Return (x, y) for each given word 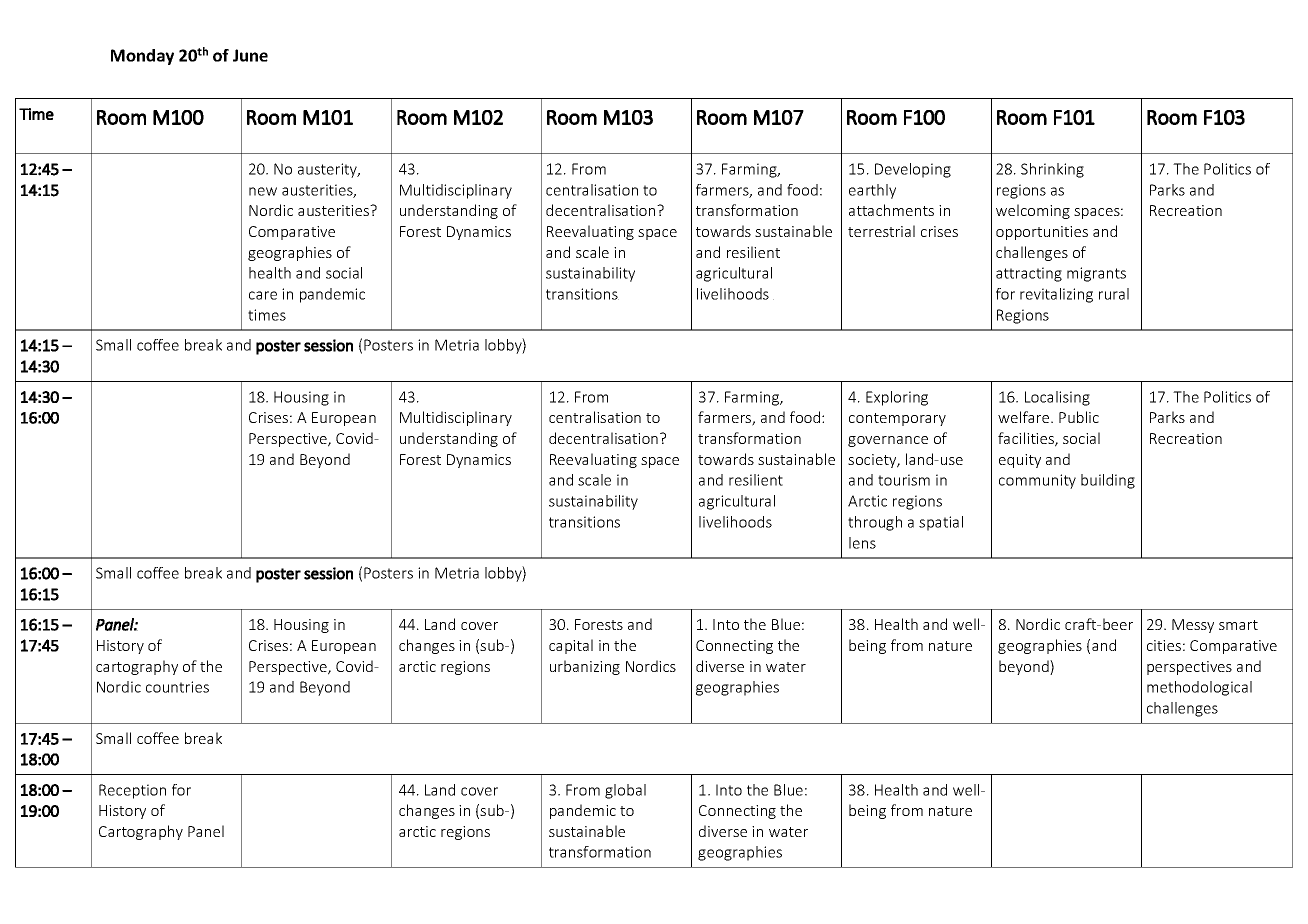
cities (1164, 645)
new (263, 191)
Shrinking (1052, 170)
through (875, 523)
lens (862, 543)
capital (571, 646)
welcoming (1033, 211)
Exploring (897, 398)
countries (177, 687)
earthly (872, 191)
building (1108, 481)
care (263, 295)
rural (1114, 294)
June (250, 55)
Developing (913, 170)
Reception (132, 791)
